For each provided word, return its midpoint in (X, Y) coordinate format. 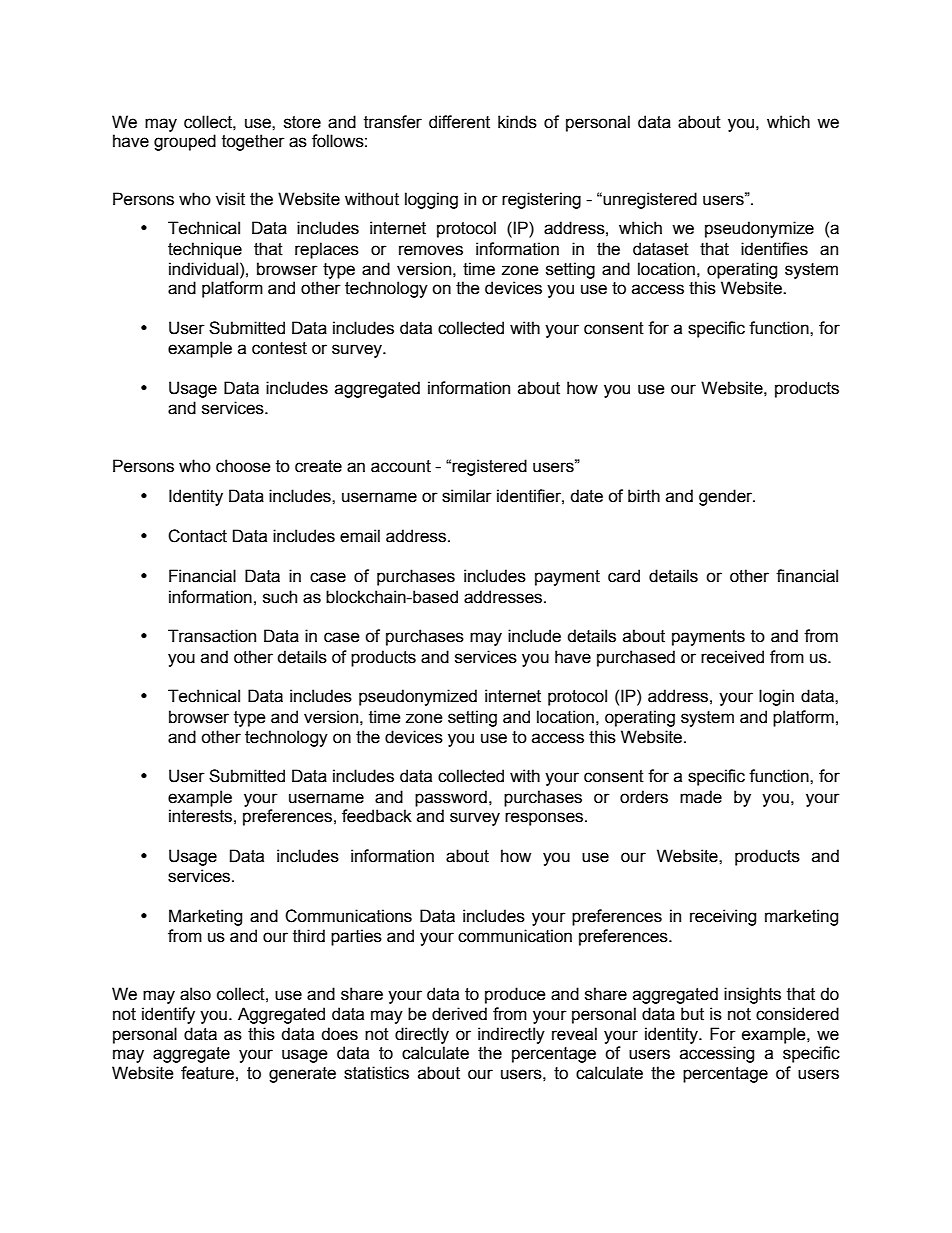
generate (302, 1075)
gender (727, 497)
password (451, 798)
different (459, 122)
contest (279, 348)
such (280, 597)
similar (467, 496)
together (253, 142)
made (701, 797)
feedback (377, 816)
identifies (774, 249)
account (401, 466)
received (732, 657)
